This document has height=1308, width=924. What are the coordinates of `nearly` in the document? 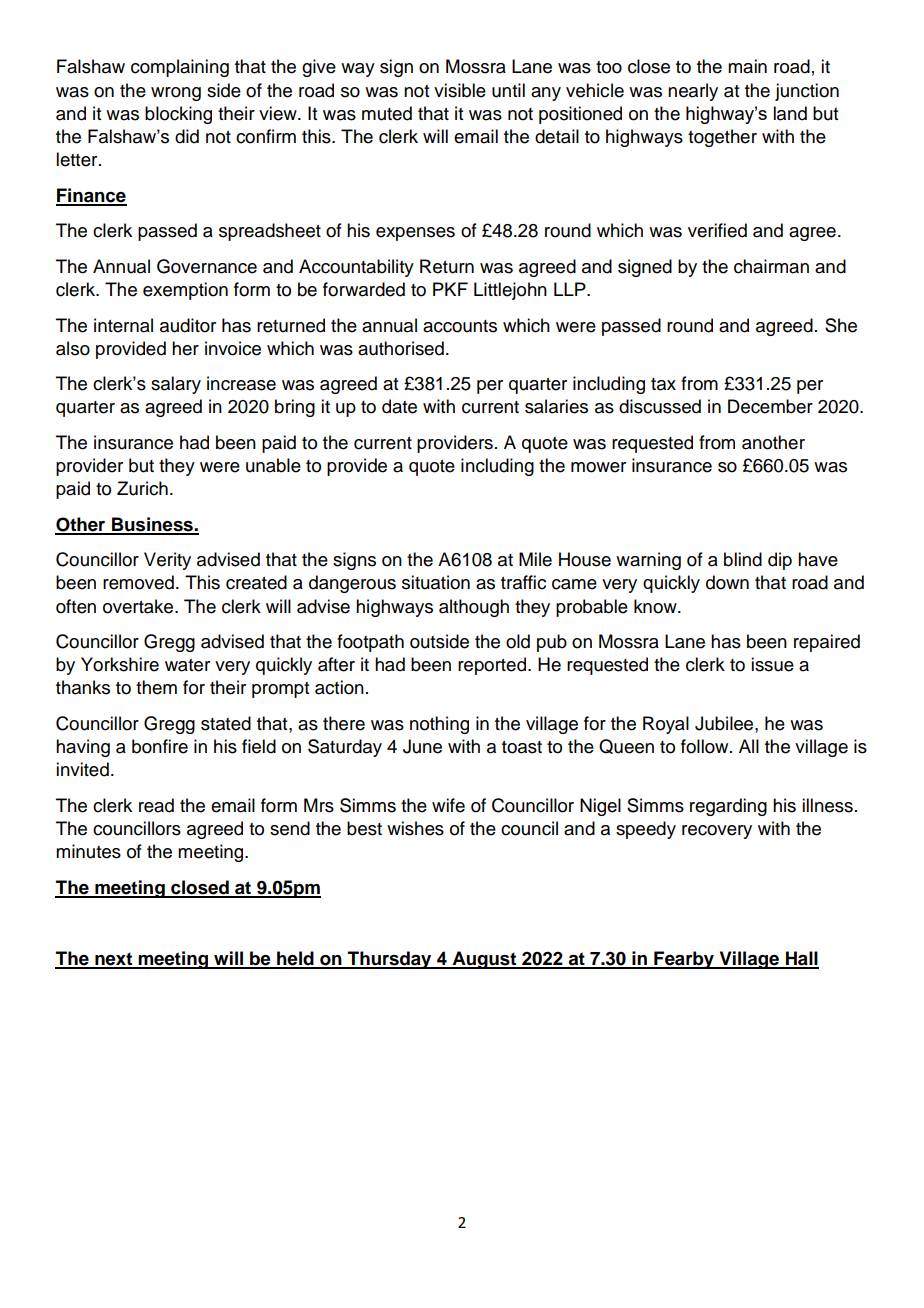 It's located at (693, 92).
